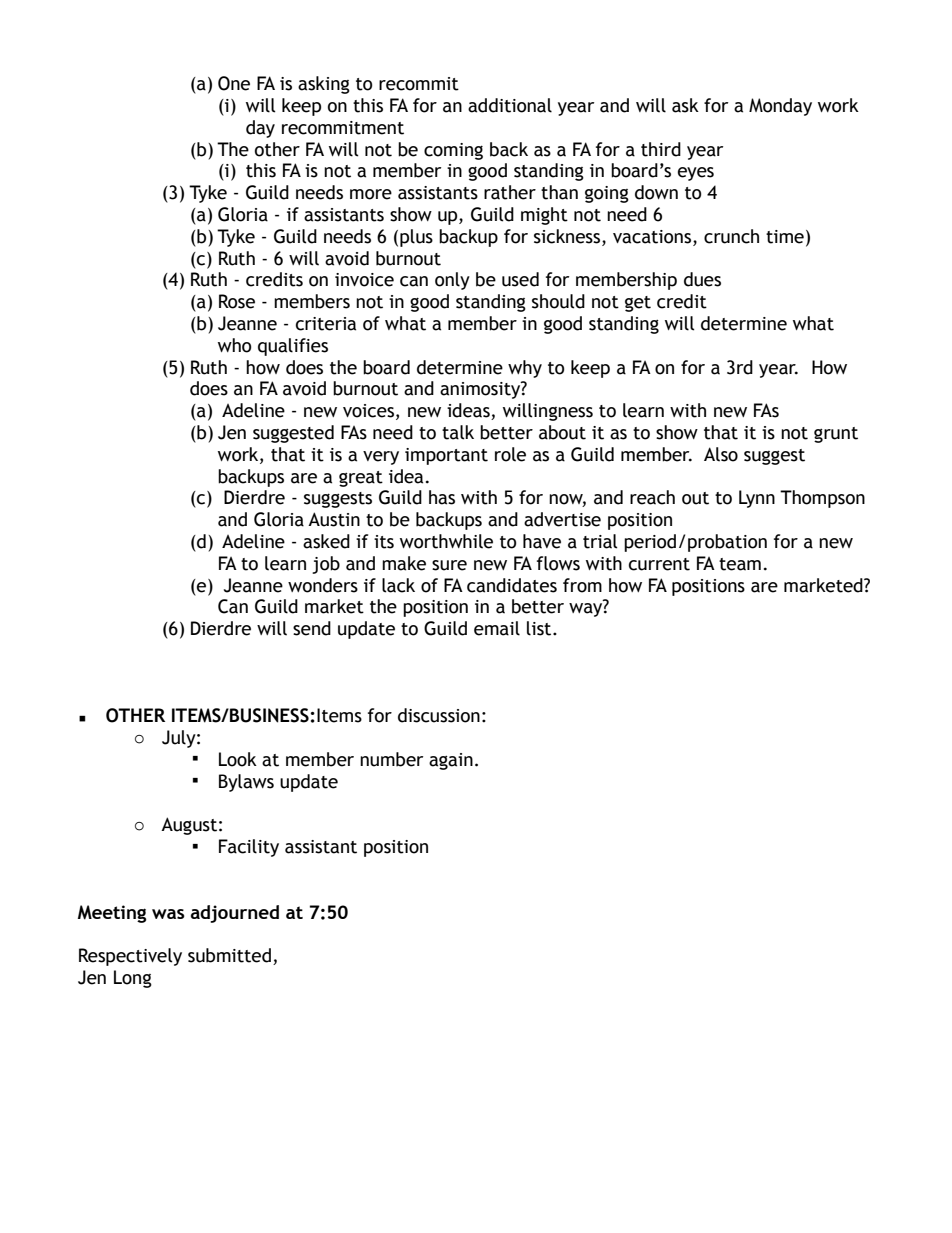  Describe the element at coordinates (446, 541) in the screenshot. I see `worthwhile` at that location.
